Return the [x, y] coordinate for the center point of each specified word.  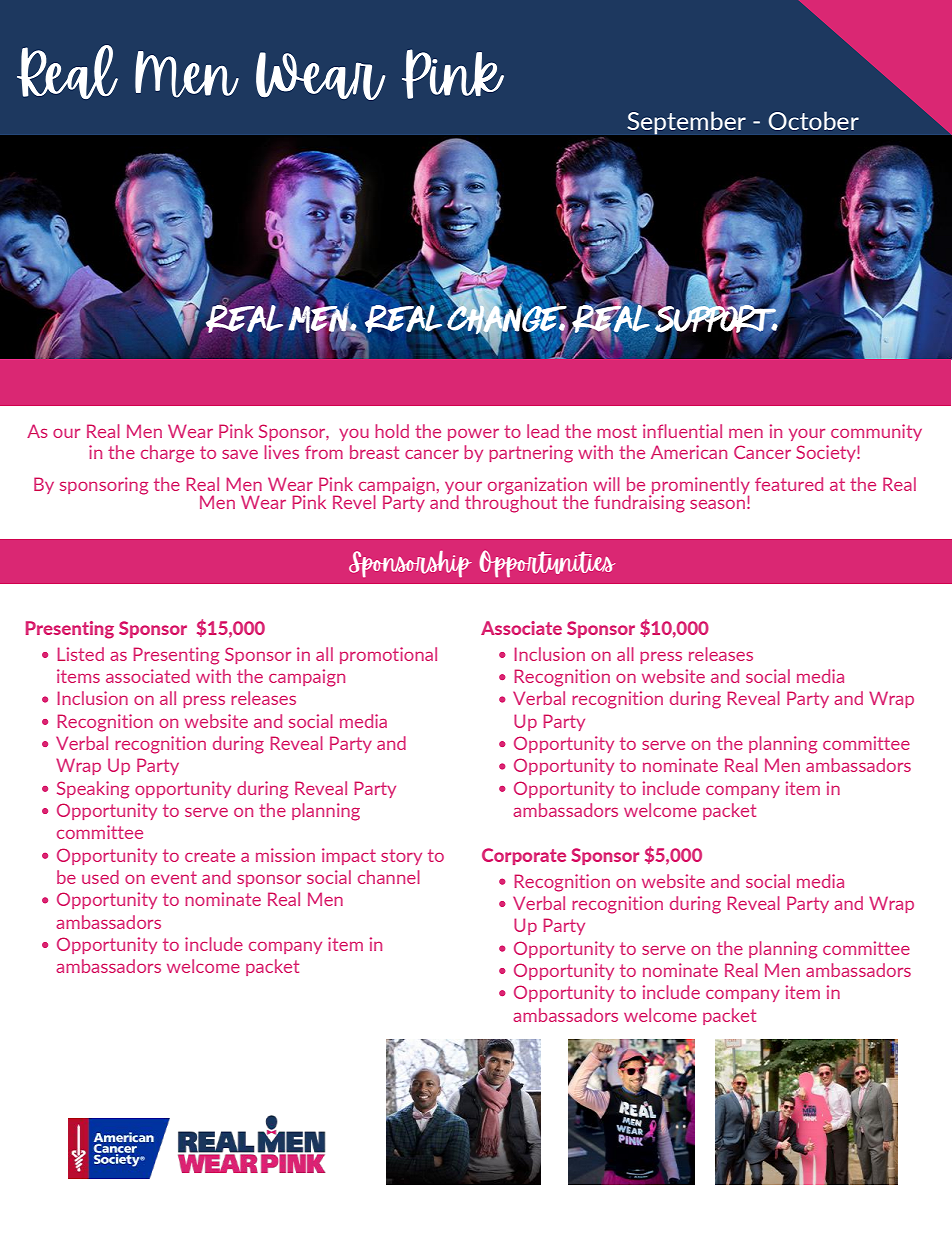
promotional [388, 655]
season [719, 504]
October [814, 120]
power [473, 435]
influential [682, 431]
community [876, 432]
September [686, 123]
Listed [81, 654]
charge [167, 454]
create [210, 855]
